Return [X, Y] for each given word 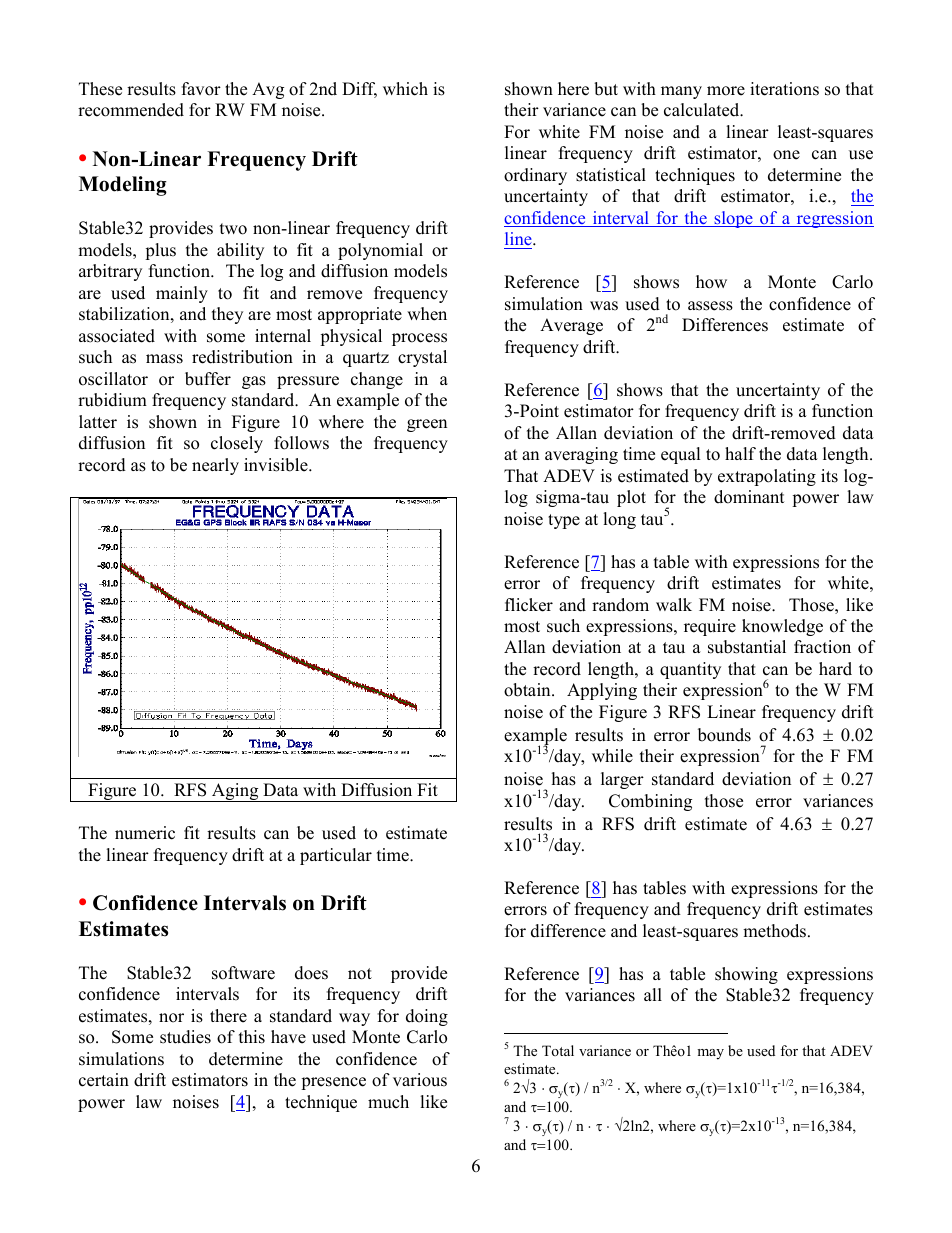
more [726, 91]
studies [185, 1037]
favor [201, 89]
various [420, 1080]
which [405, 89]
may [710, 1054]
